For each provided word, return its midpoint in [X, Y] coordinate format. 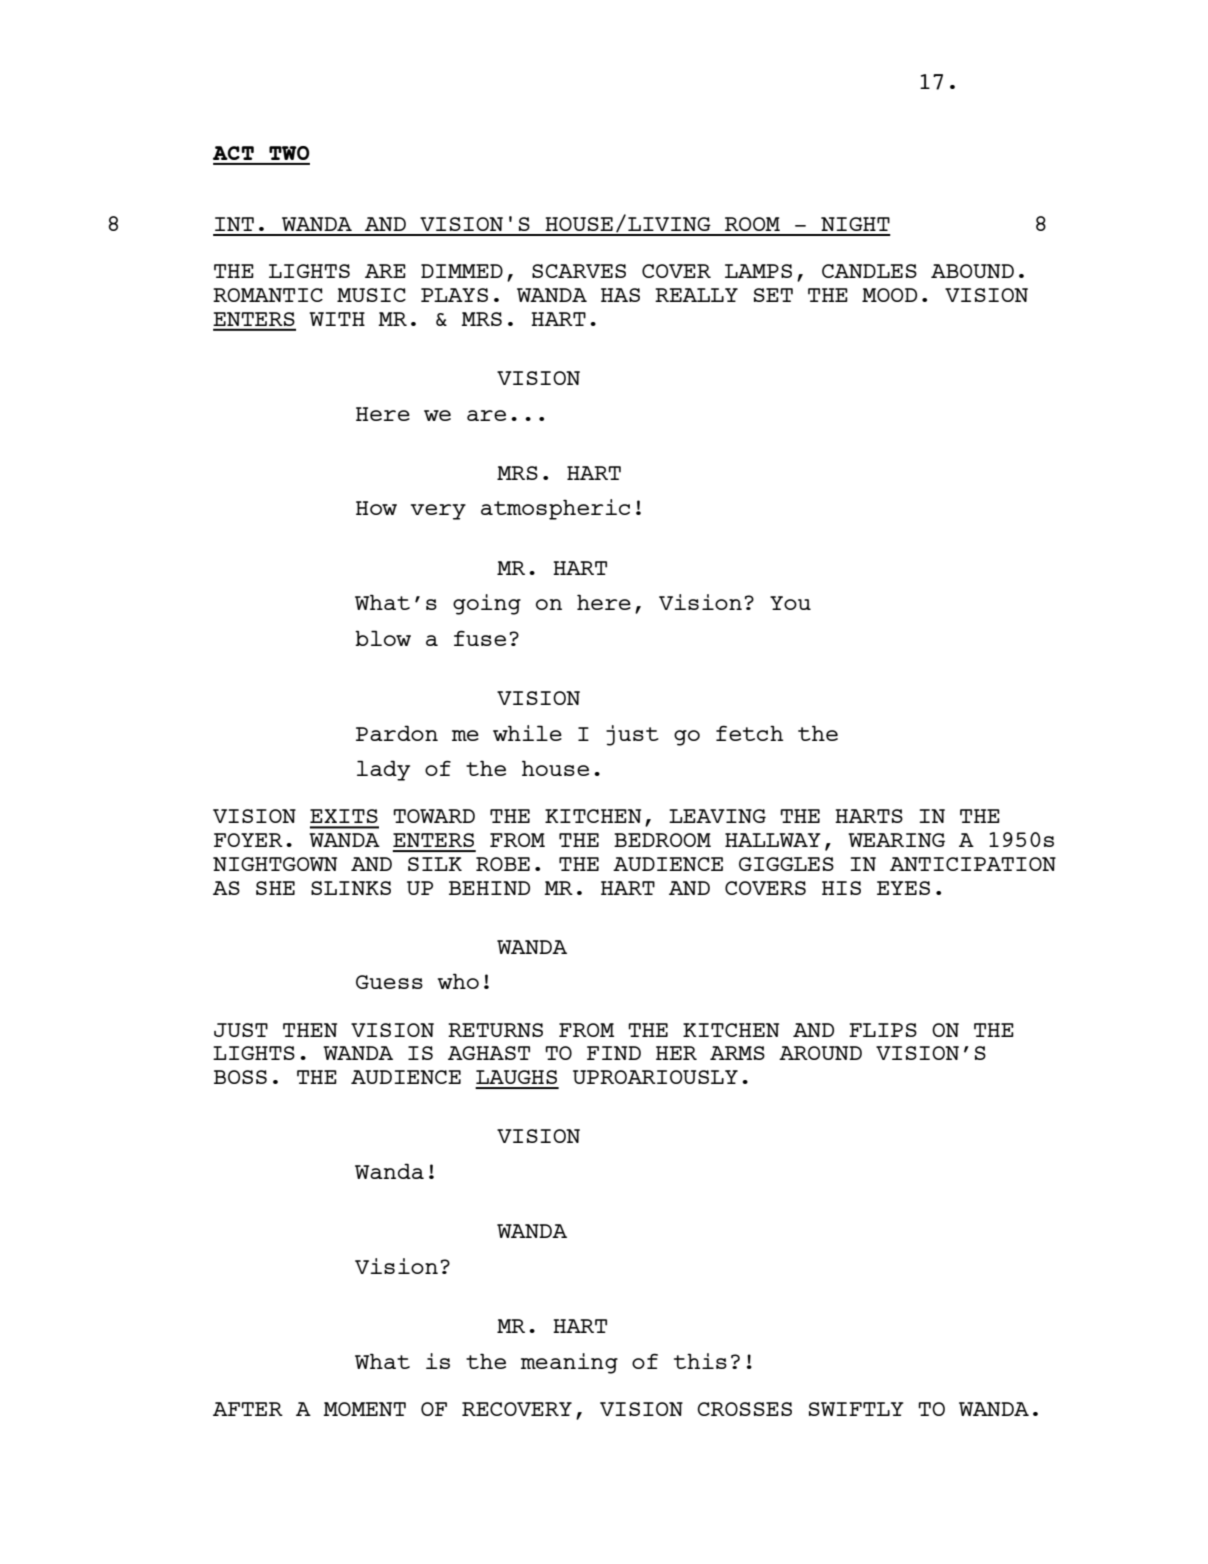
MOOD [889, 295]
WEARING [896, 840]
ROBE [503, 864]
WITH [337, 319]
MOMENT [364, 1409]
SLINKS [351, 888]
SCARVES [579, 271]
